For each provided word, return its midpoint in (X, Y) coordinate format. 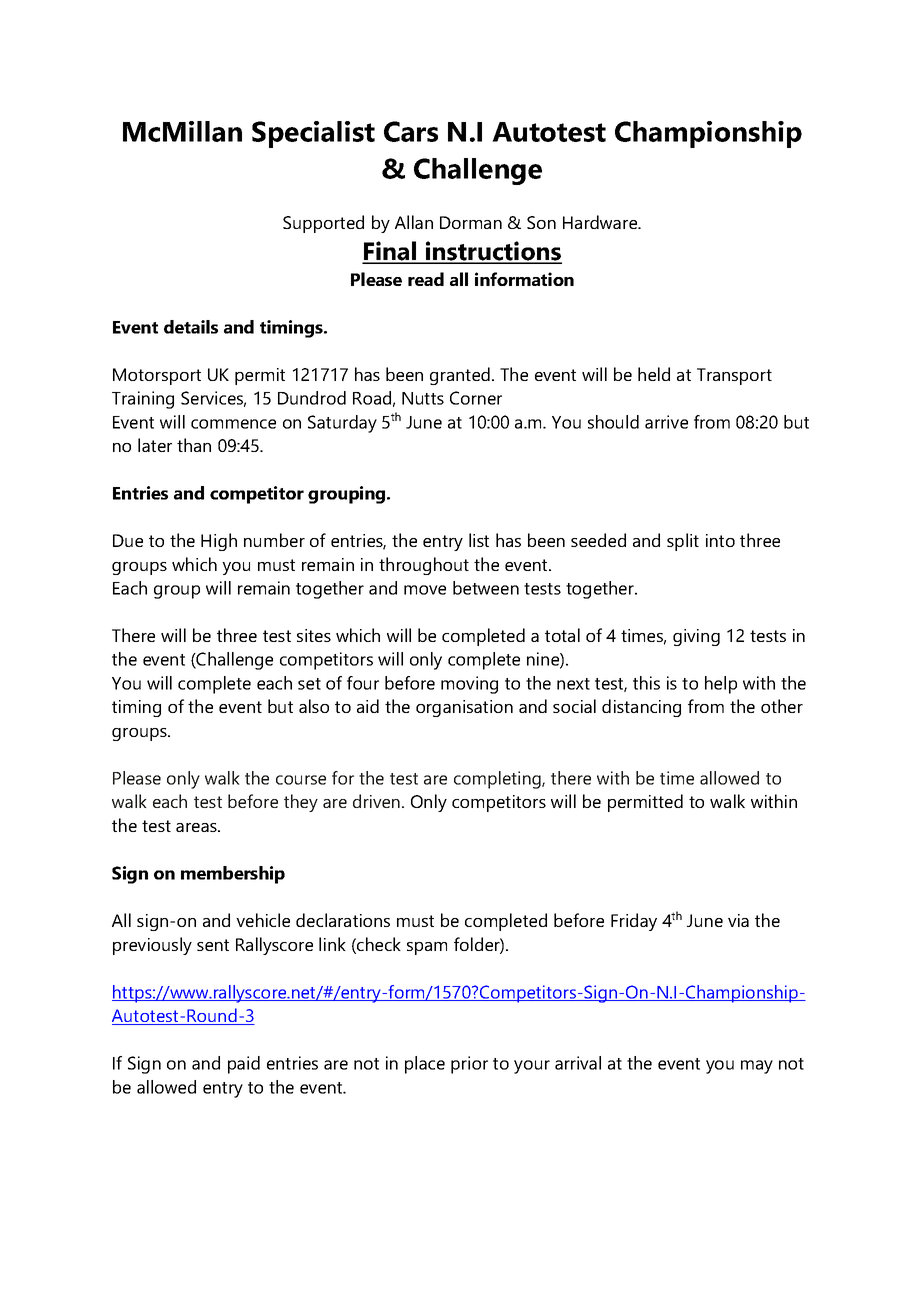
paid (244, 1065)
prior (469, 1065)
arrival (578, 1063)
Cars (411, 131)
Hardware (601, 222)
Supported (323, 224)
